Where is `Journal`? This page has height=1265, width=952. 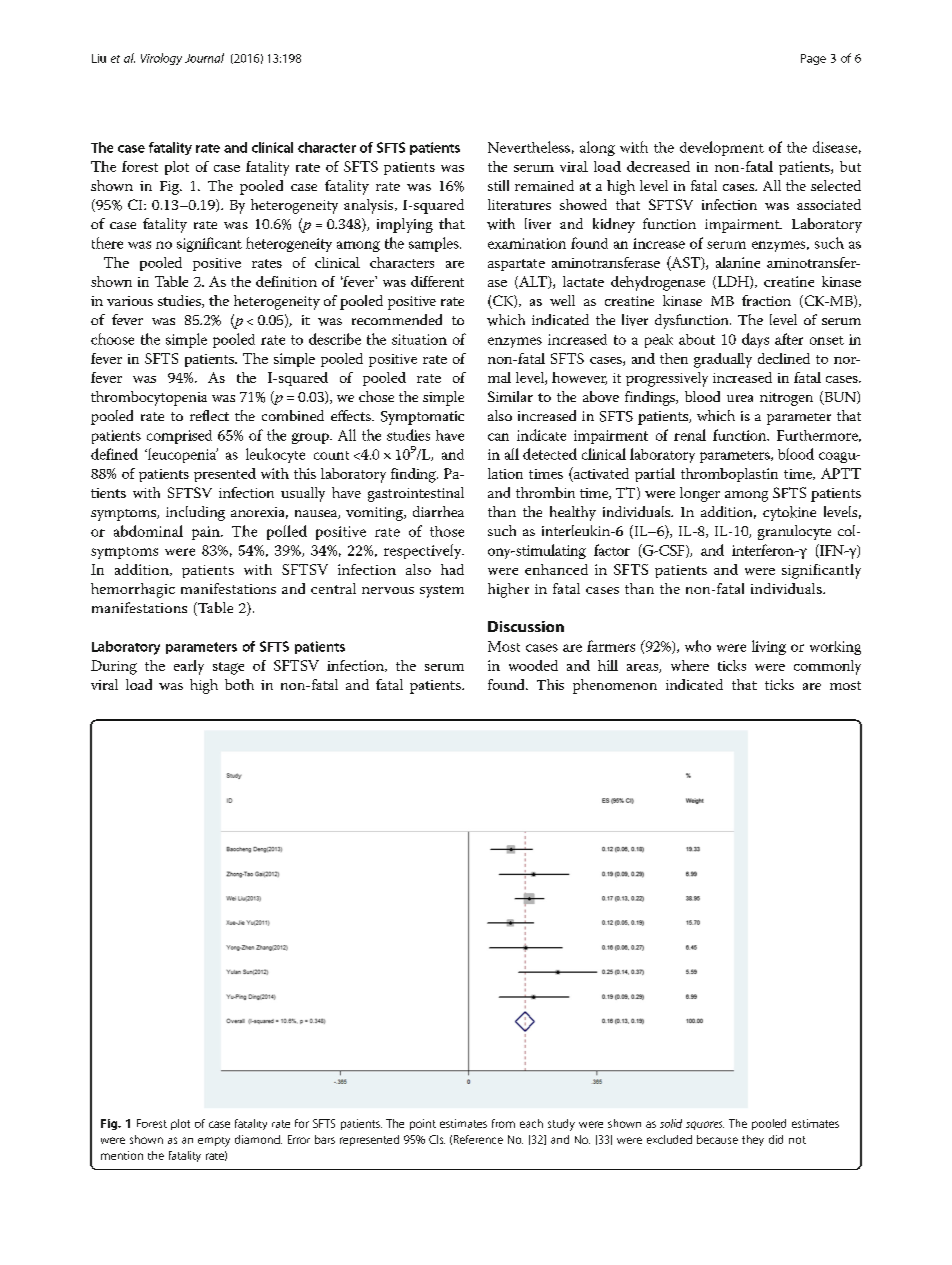 Journal is located at coordinates (204, 58).
